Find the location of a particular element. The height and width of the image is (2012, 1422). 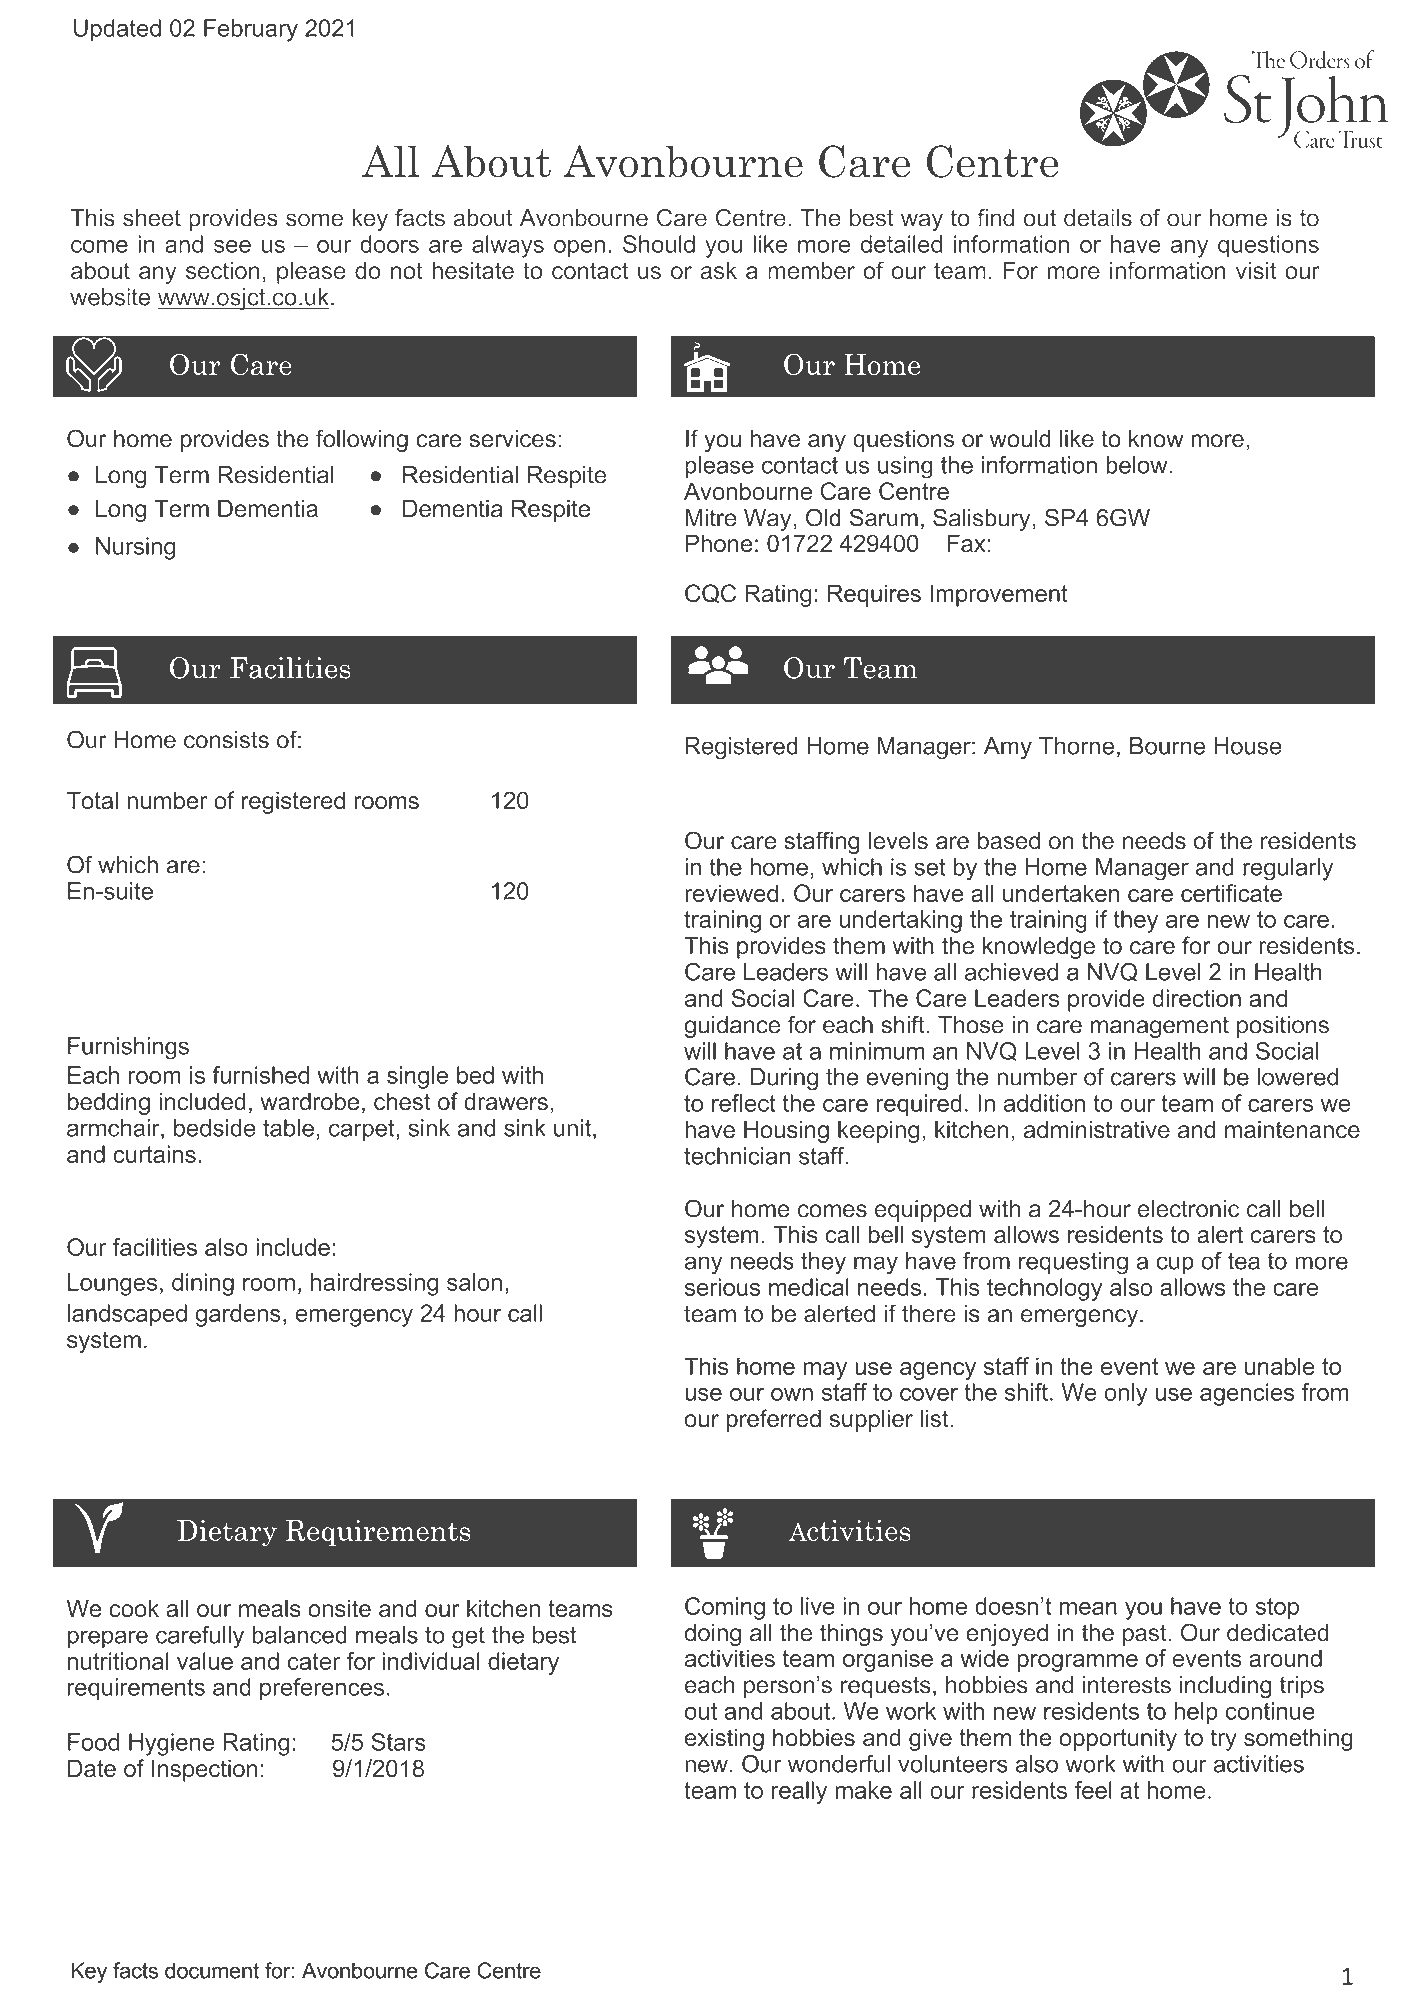

really is located at coordinates (799, 1792).
